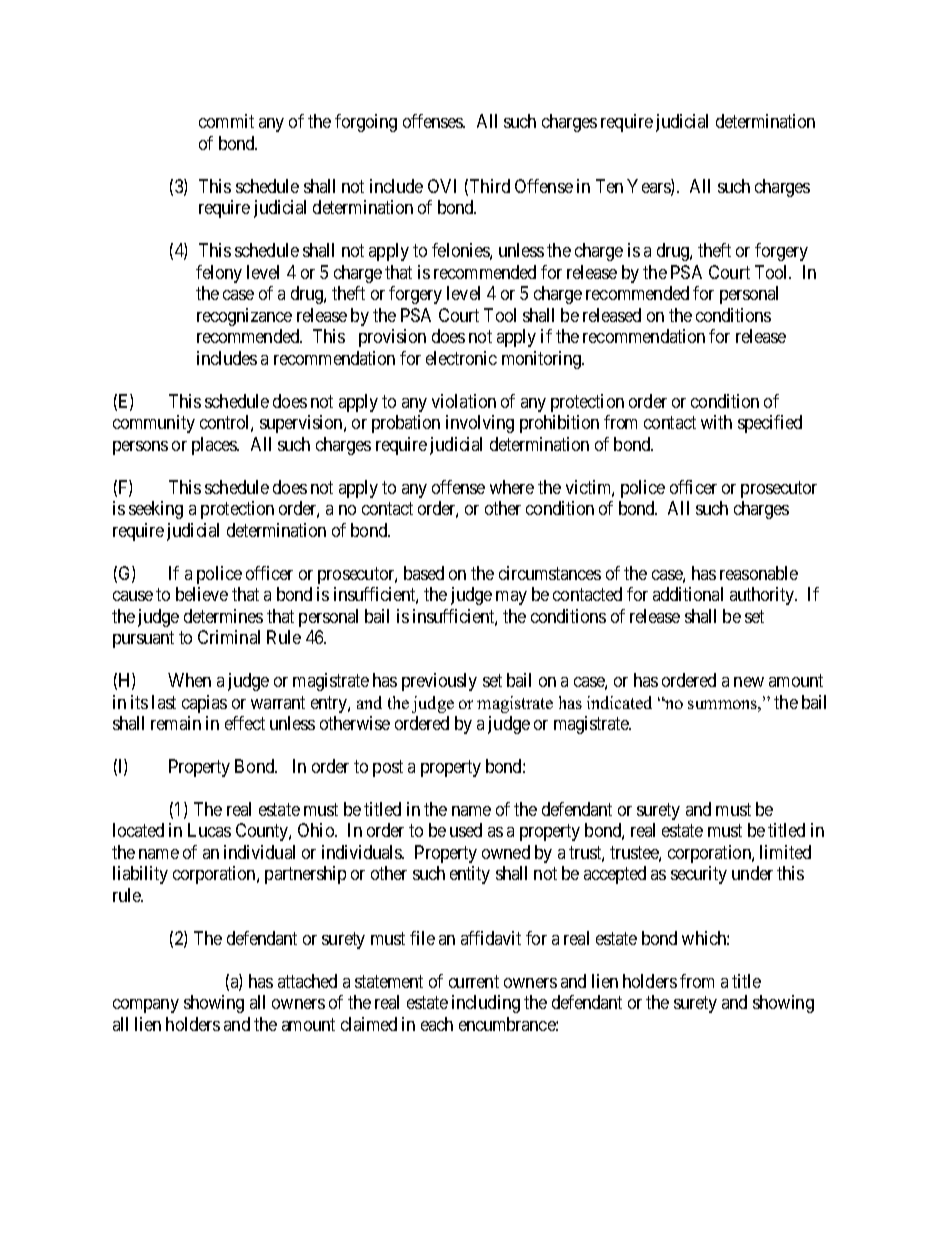 The width and height of the page is (952, 1233). What do you see at coordinates (699, 875) in the page?
I see `security` at bounding box center [699, 875].
